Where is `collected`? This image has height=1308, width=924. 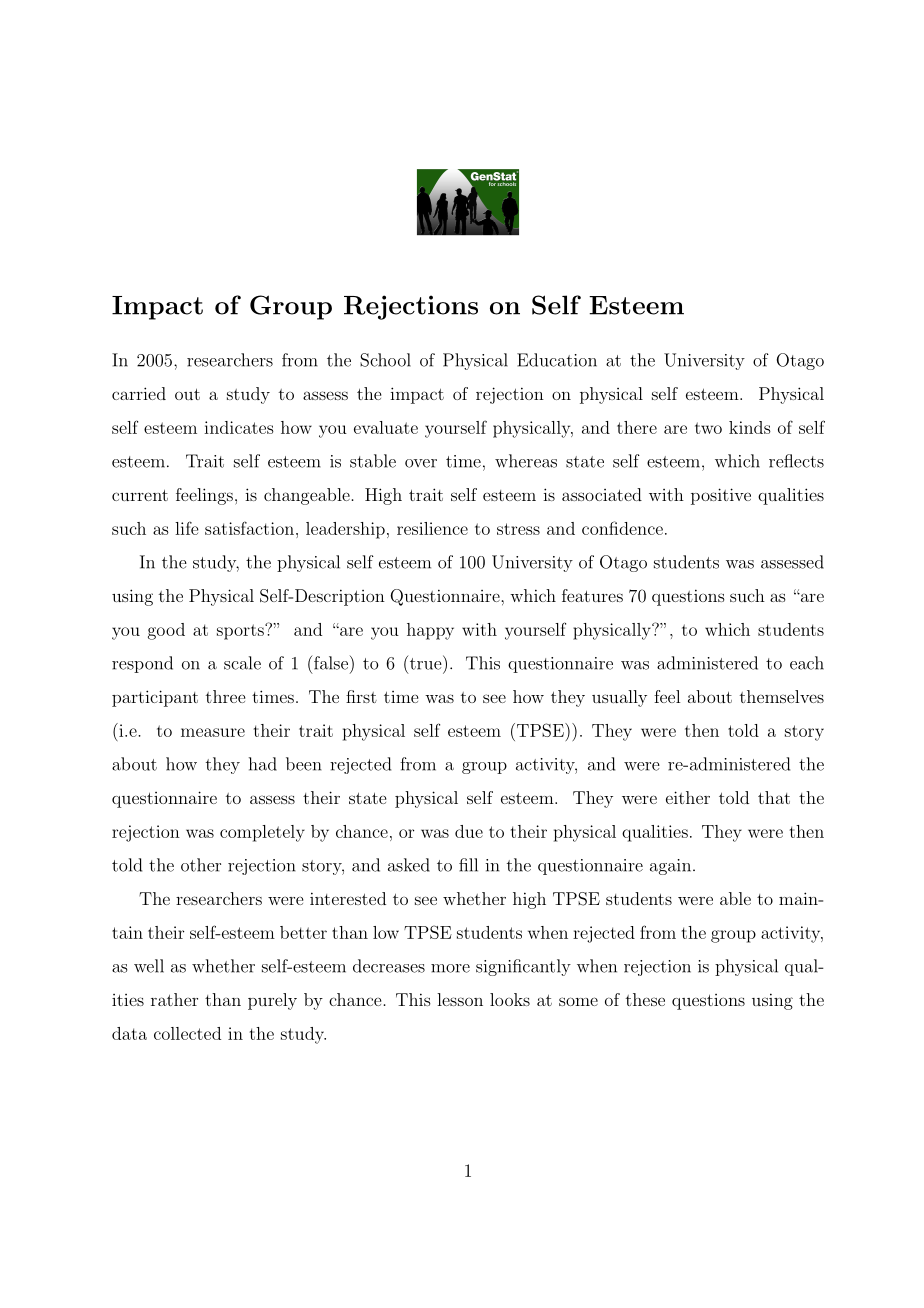
collected is located at coordinates (187, 1033).
